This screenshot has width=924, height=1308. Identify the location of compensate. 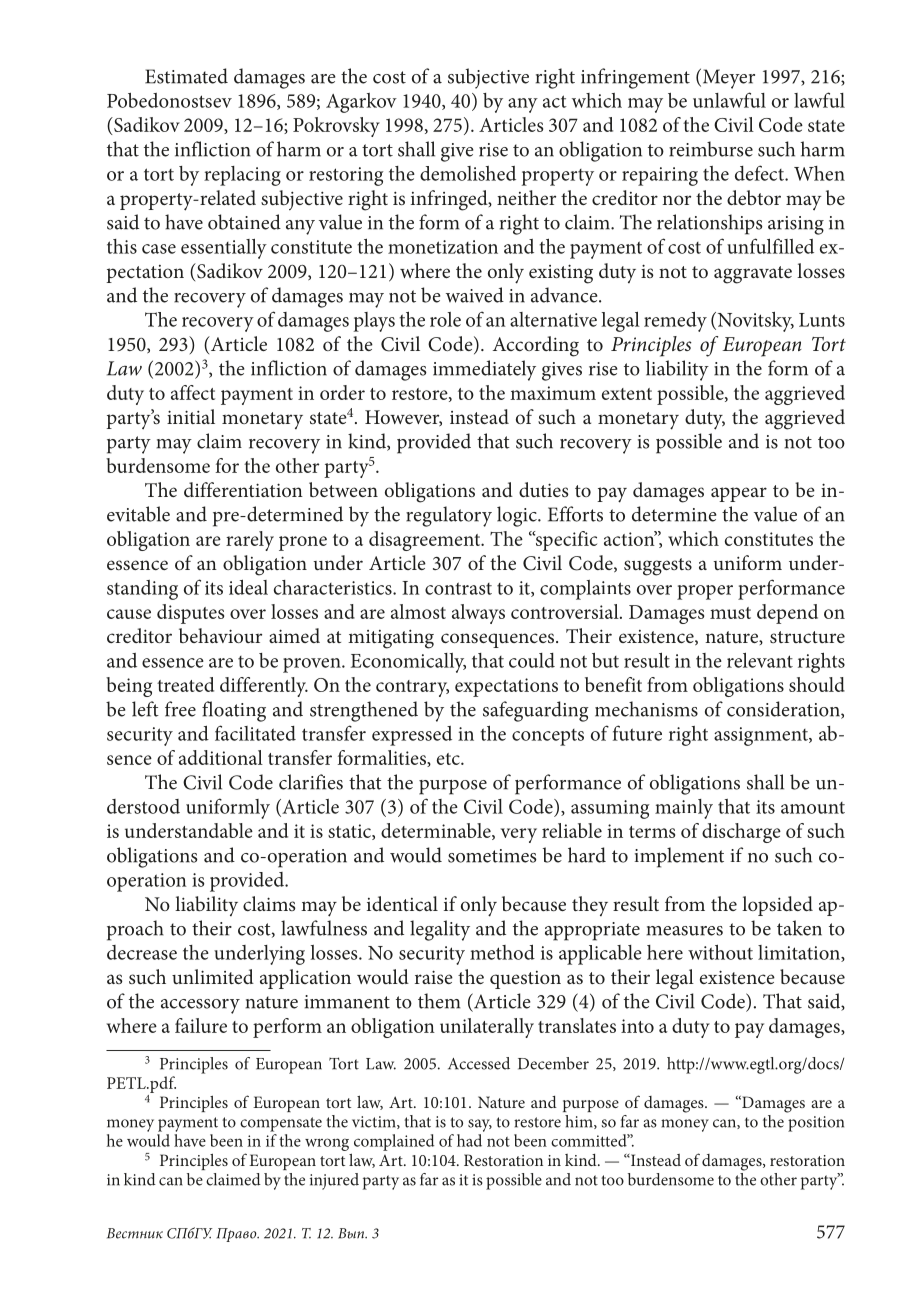
(281, 1124).
